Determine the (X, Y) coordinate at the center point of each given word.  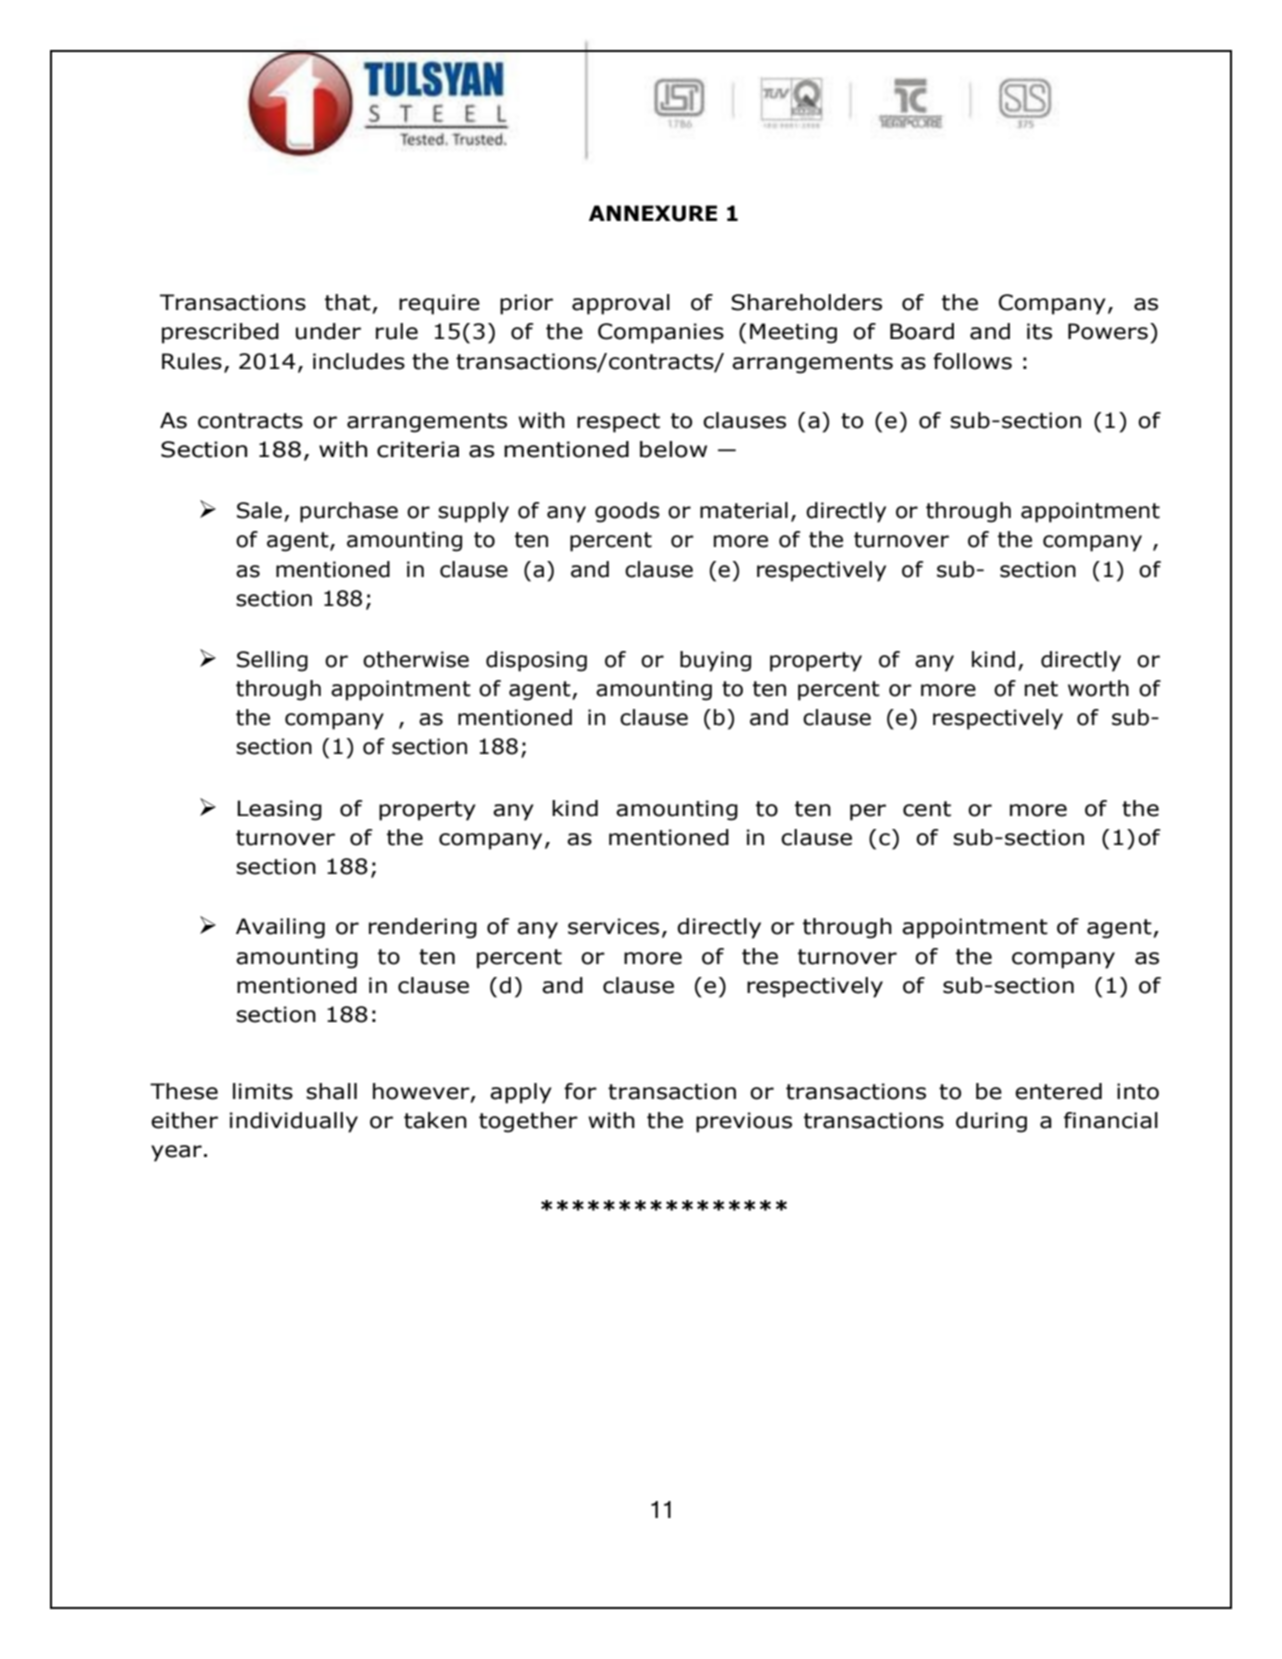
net (1041, 689)
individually (294, 1122)
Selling (272, 661)
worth (1098, 688)
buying (715, 661)
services (613, 926)
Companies (661, 333)
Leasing (279, 810)
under (328, 331)
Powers (1108, 331)
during (991, 1122)
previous (744, 1122)
